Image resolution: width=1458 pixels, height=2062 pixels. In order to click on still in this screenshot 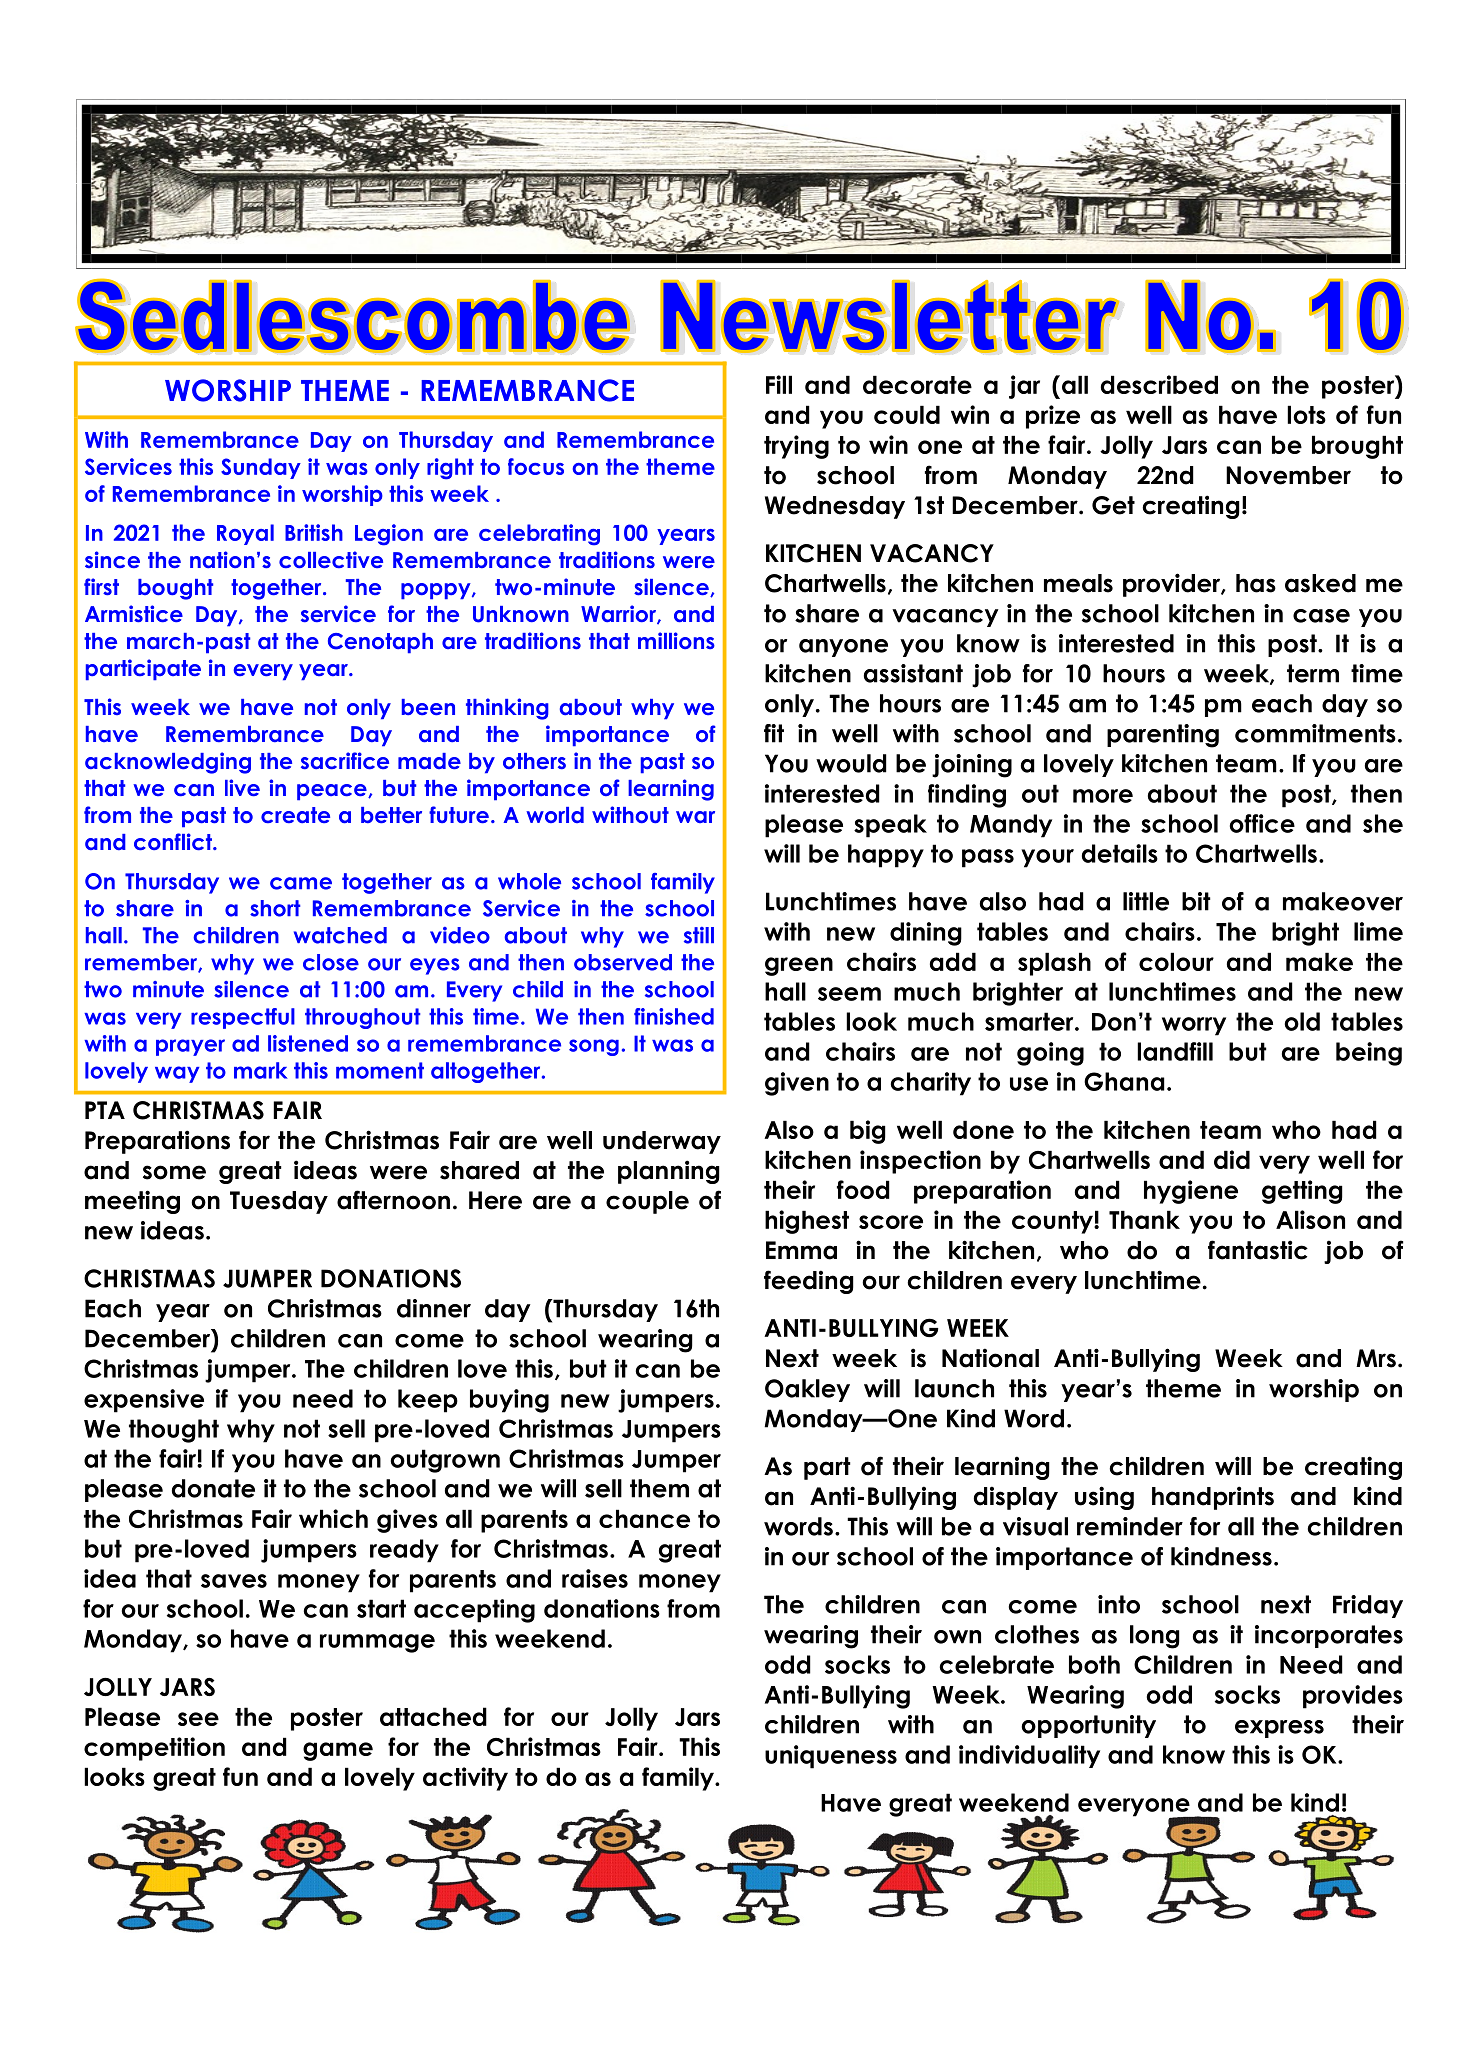, I will do `click(699, 935)`.
